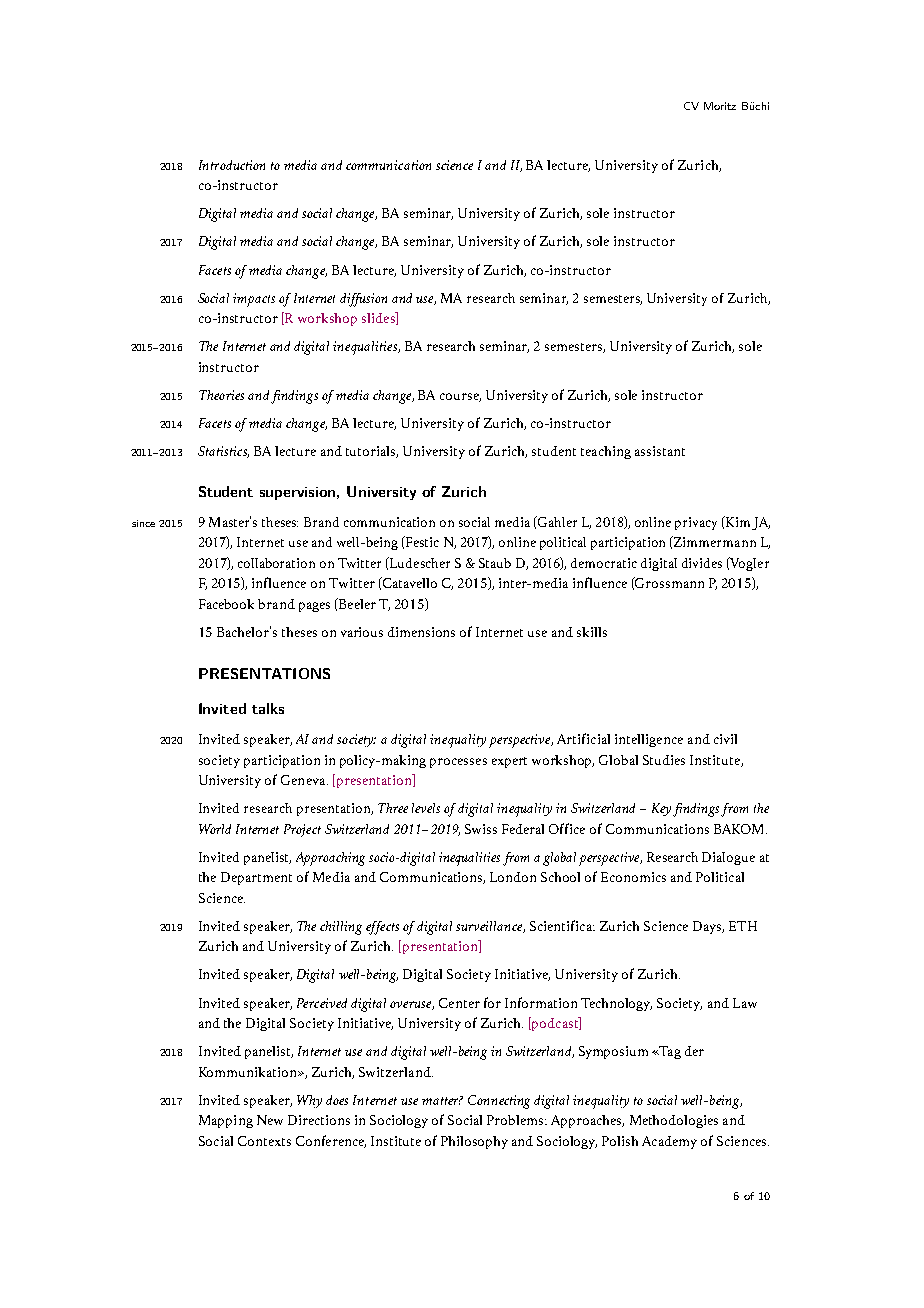 This screenshot has height=1308, width=924. I want to click on dimensions, so click(421, 632).
